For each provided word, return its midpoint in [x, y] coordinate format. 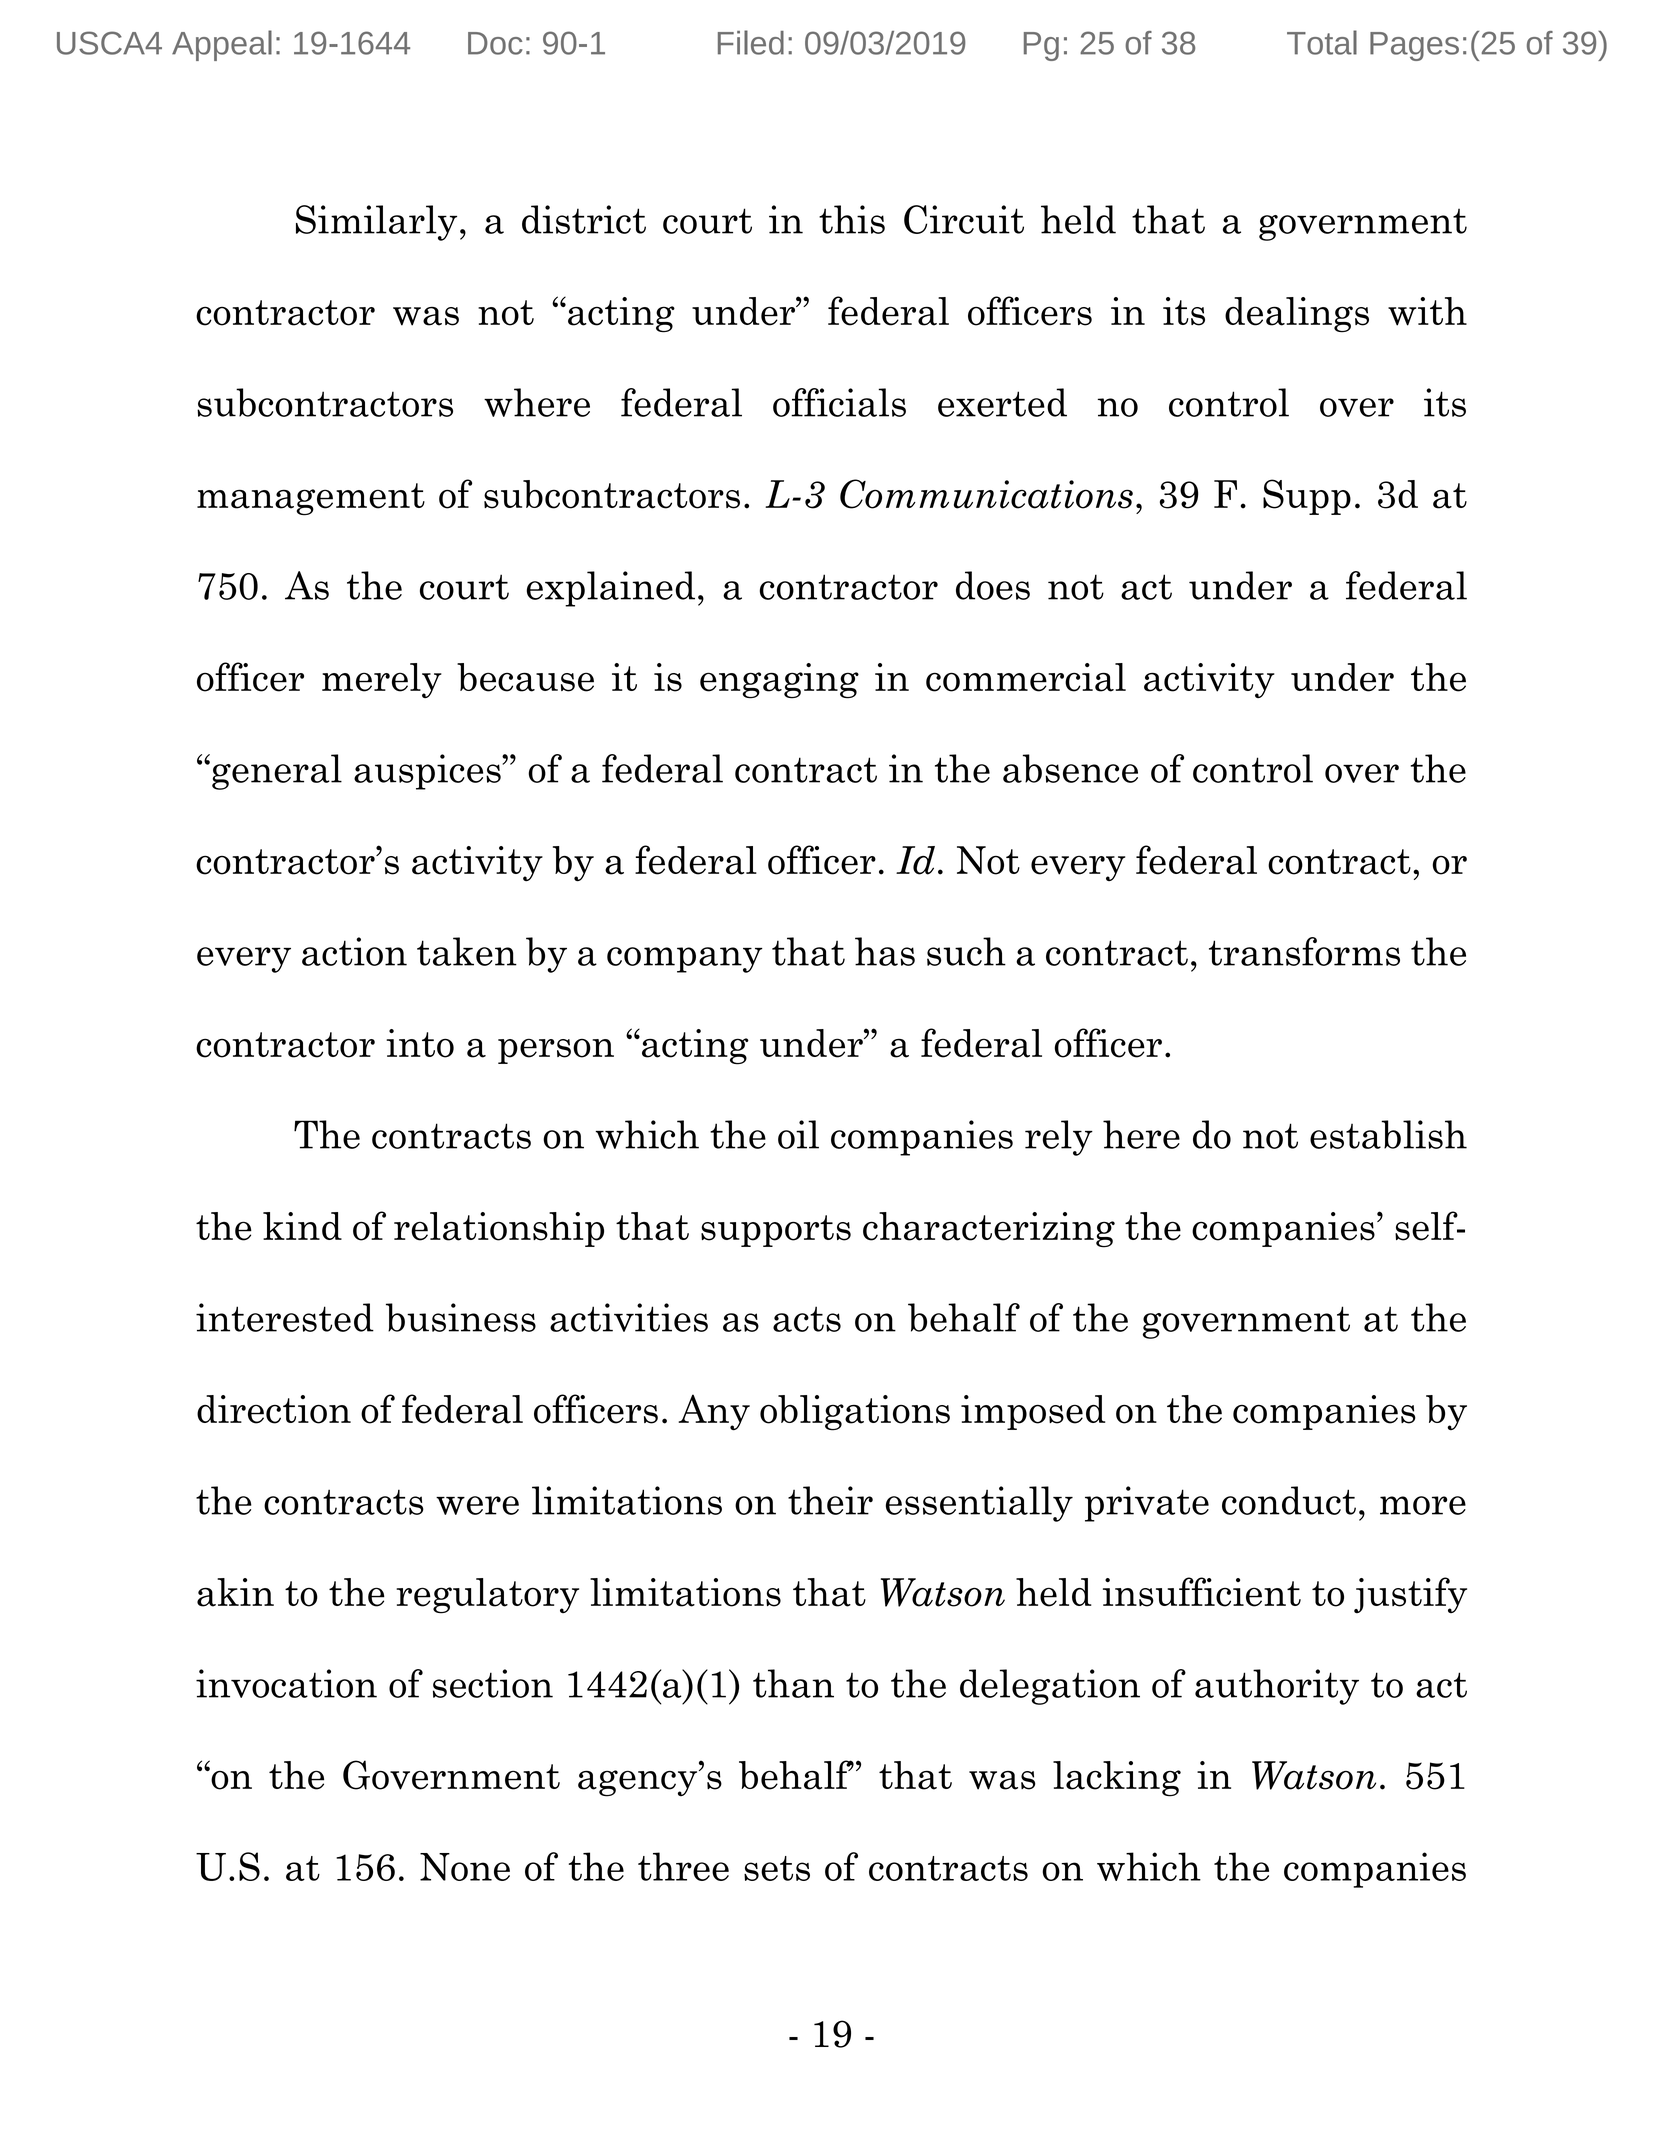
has [885, 951]
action [354, 951]
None [465, 1867]
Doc [495, 43]
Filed [751, 42]
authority [1277, 1687]
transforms [1304, 951]
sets [777, 1868]
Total [1322, 42]
